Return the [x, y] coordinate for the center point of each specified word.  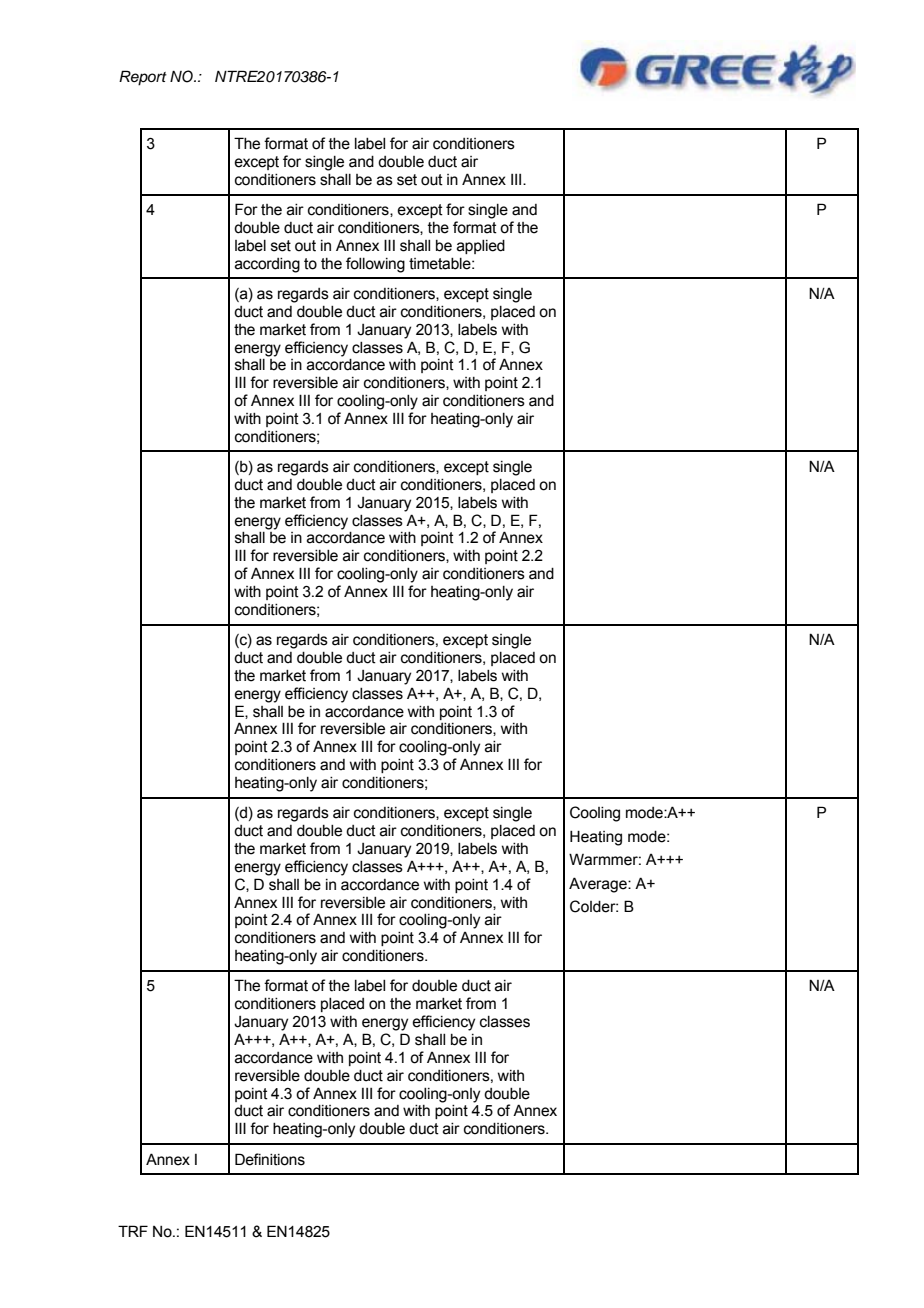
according [267, 265]
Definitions [270, 1159]
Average [599, 885]
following [375, 265]
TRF [133, 1231]
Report [143, 78]
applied [481, 247]
